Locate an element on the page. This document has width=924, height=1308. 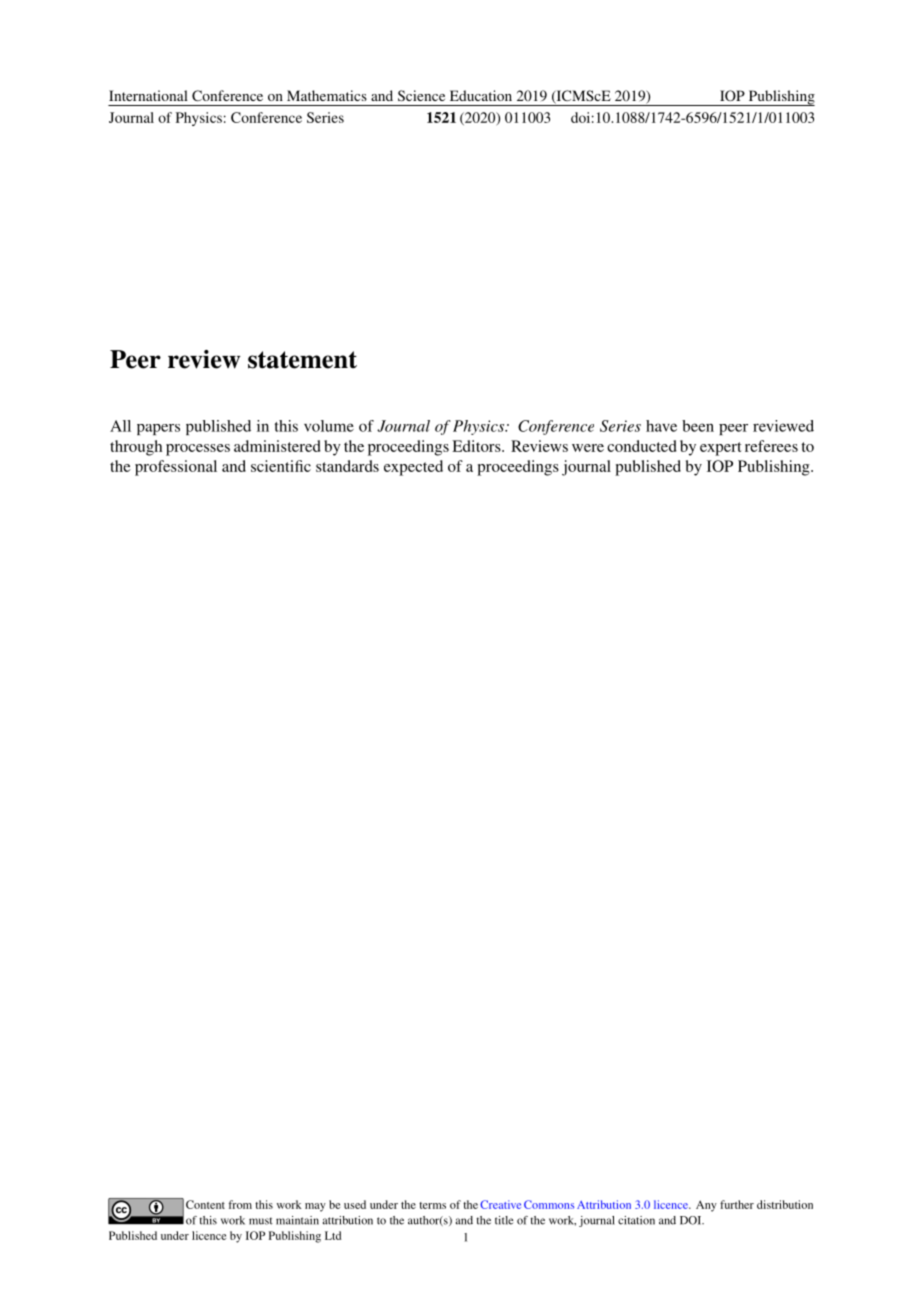
Content is located at coordinates (205, 1204).
